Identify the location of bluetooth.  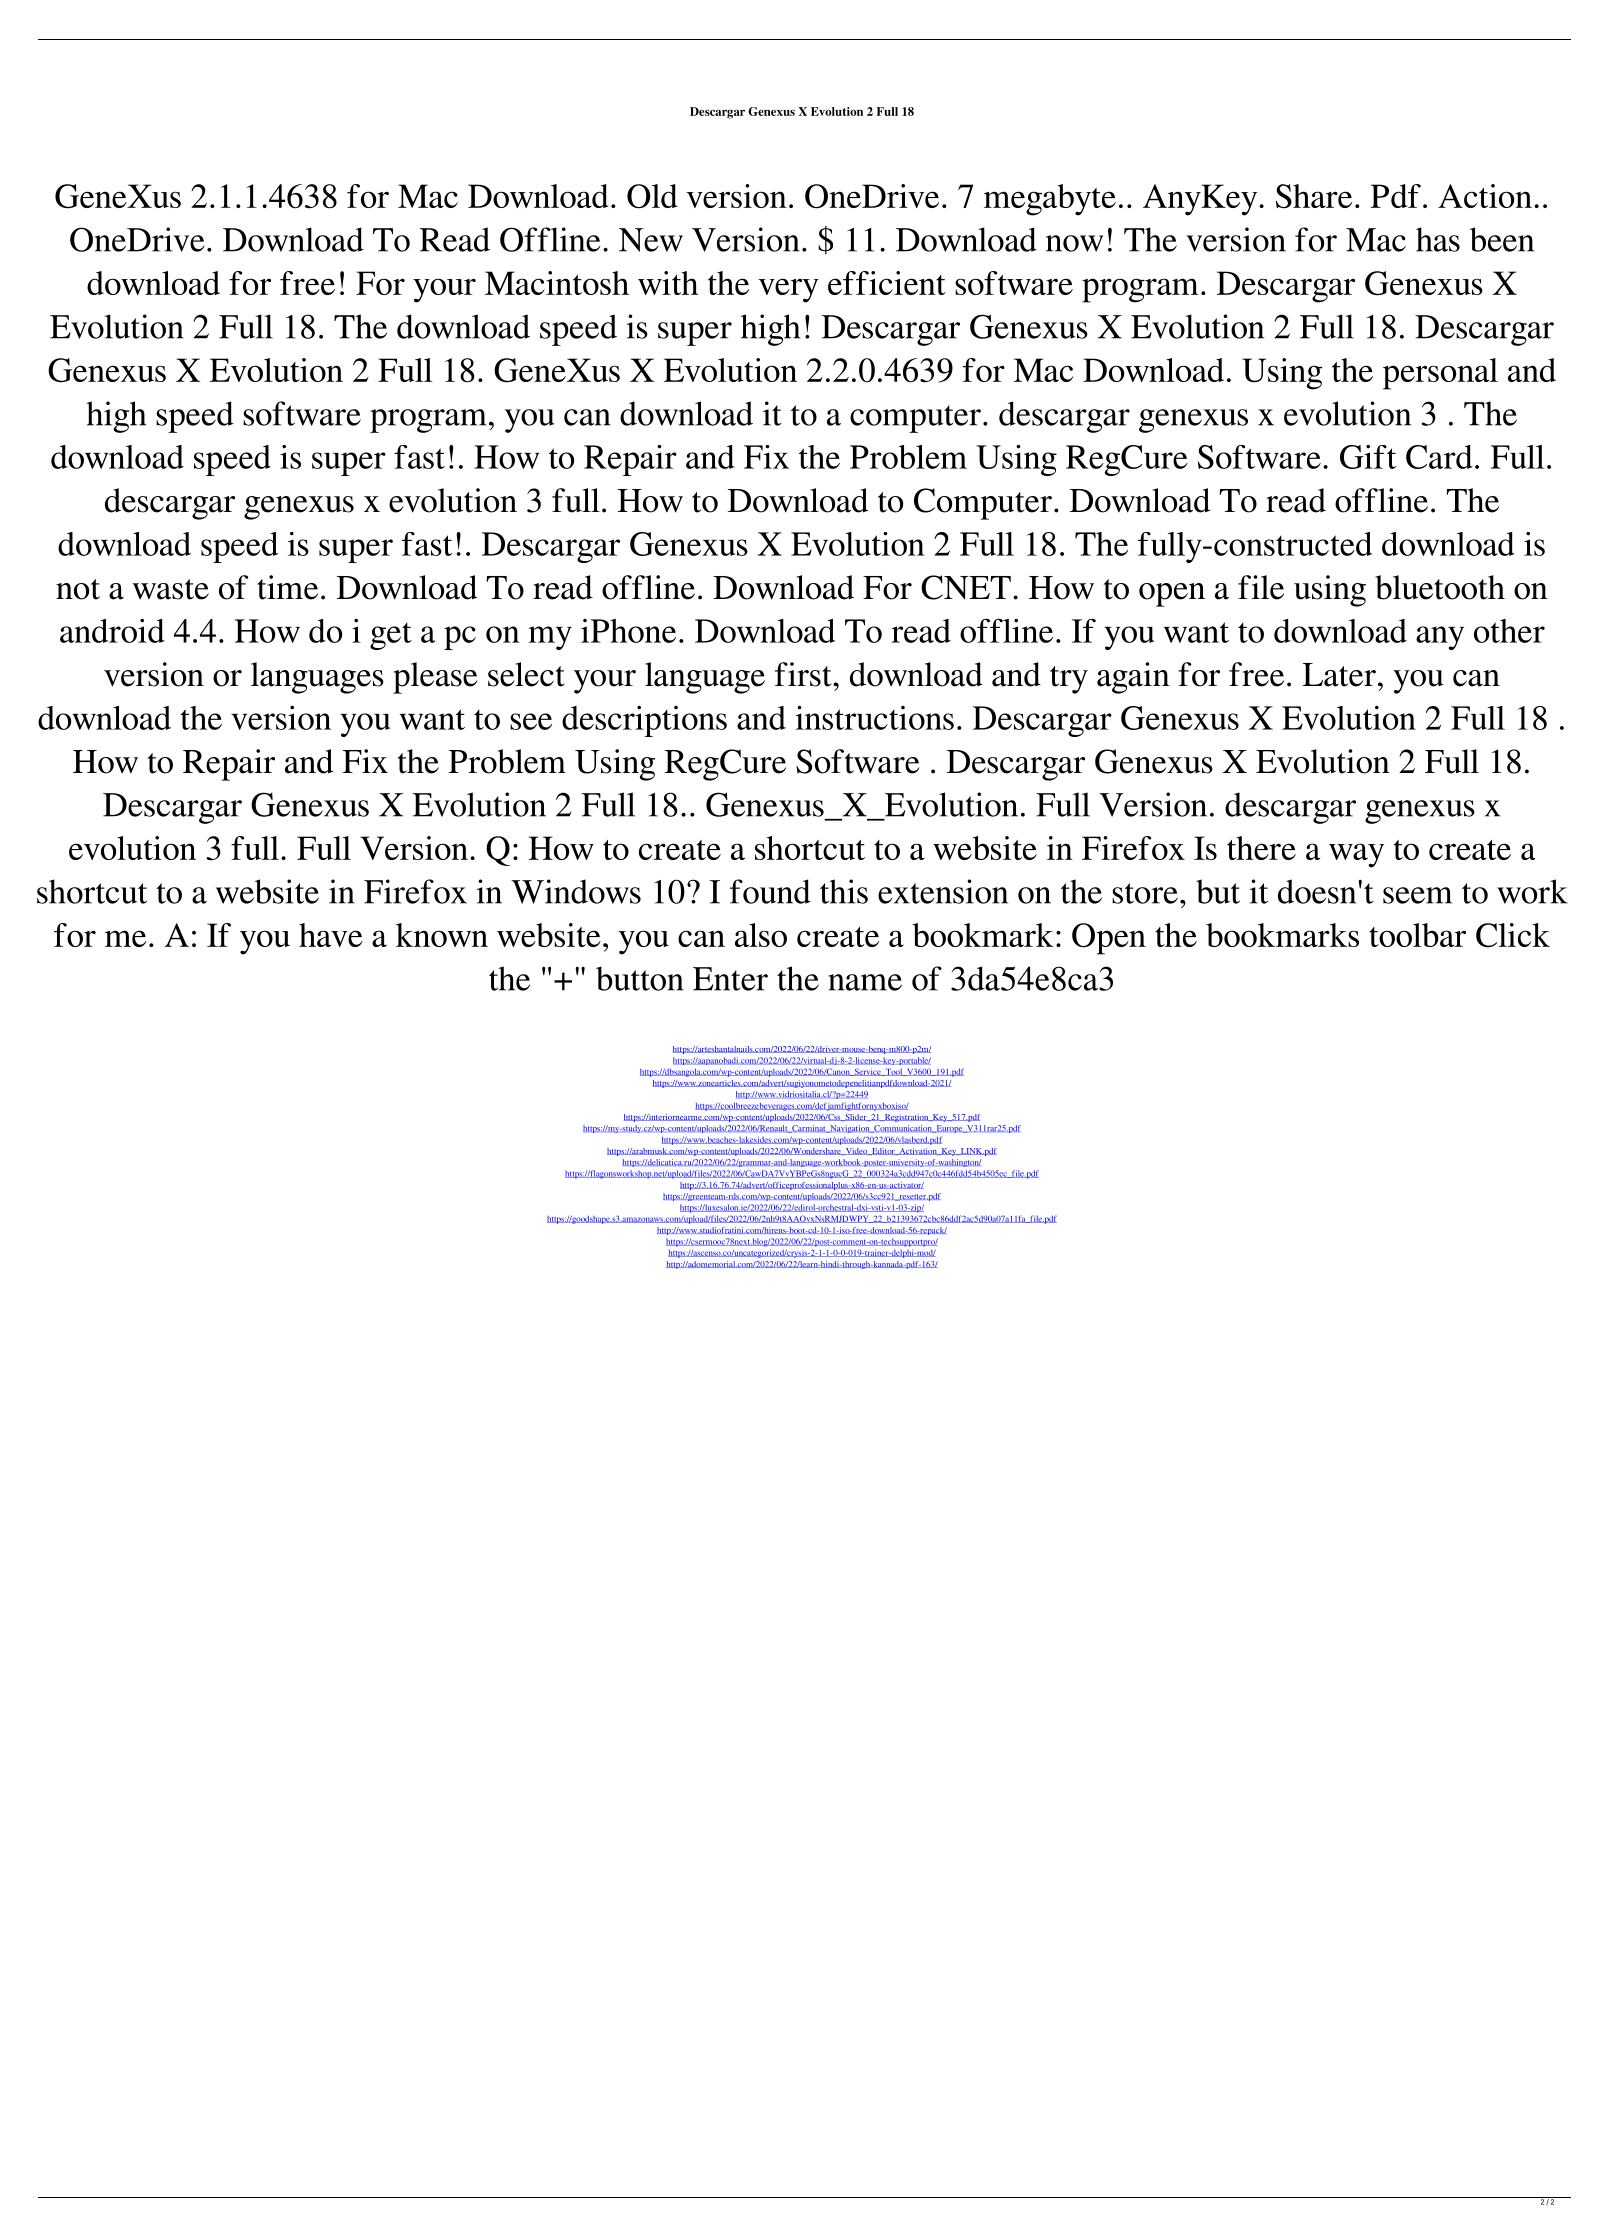
(1440, 587).
